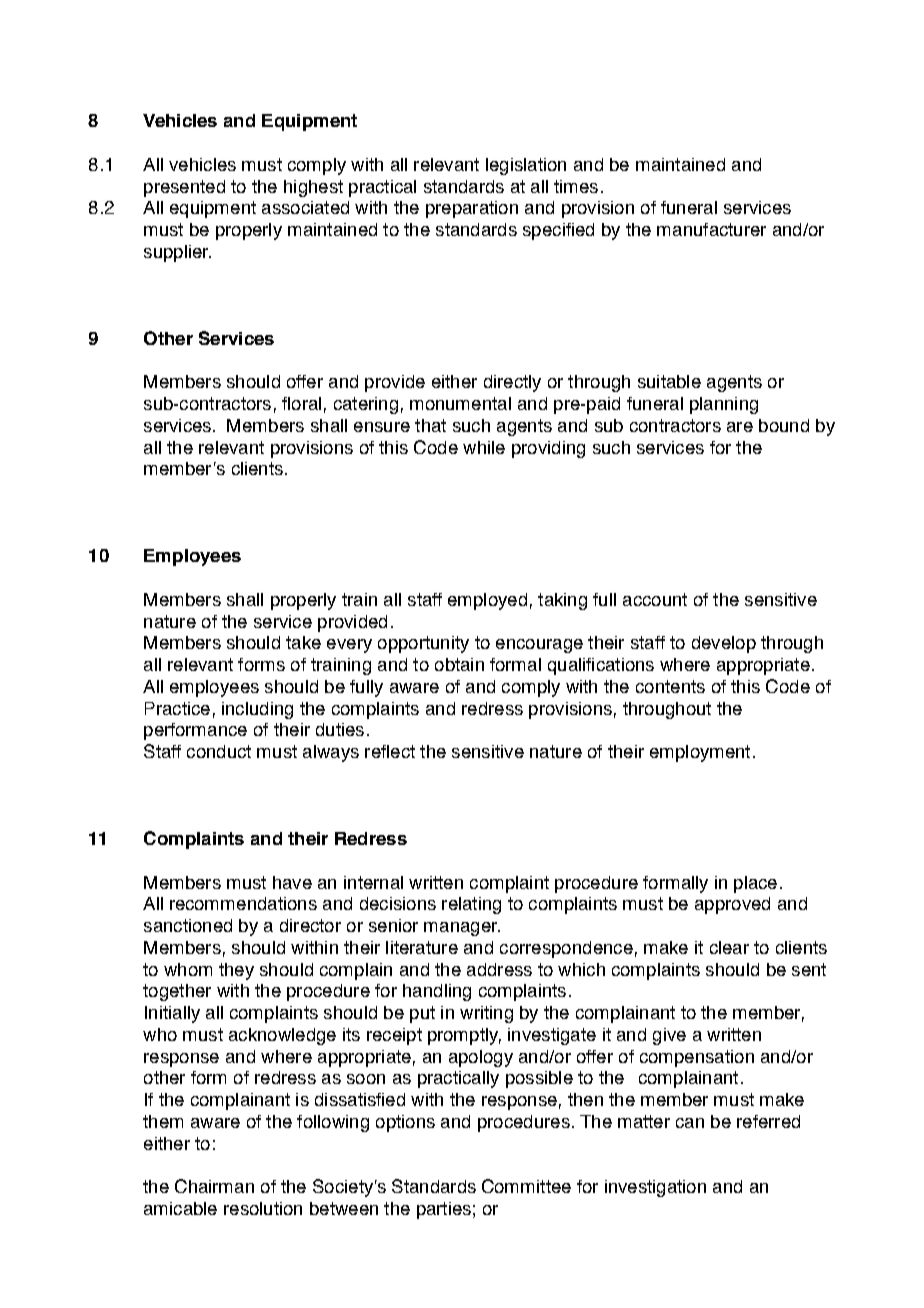 This screenshot has width=924, height=1308. What do you see at coordinates (444, 1210) in the screenshot?
I see `parties` at bounding box center [444, 1210].
